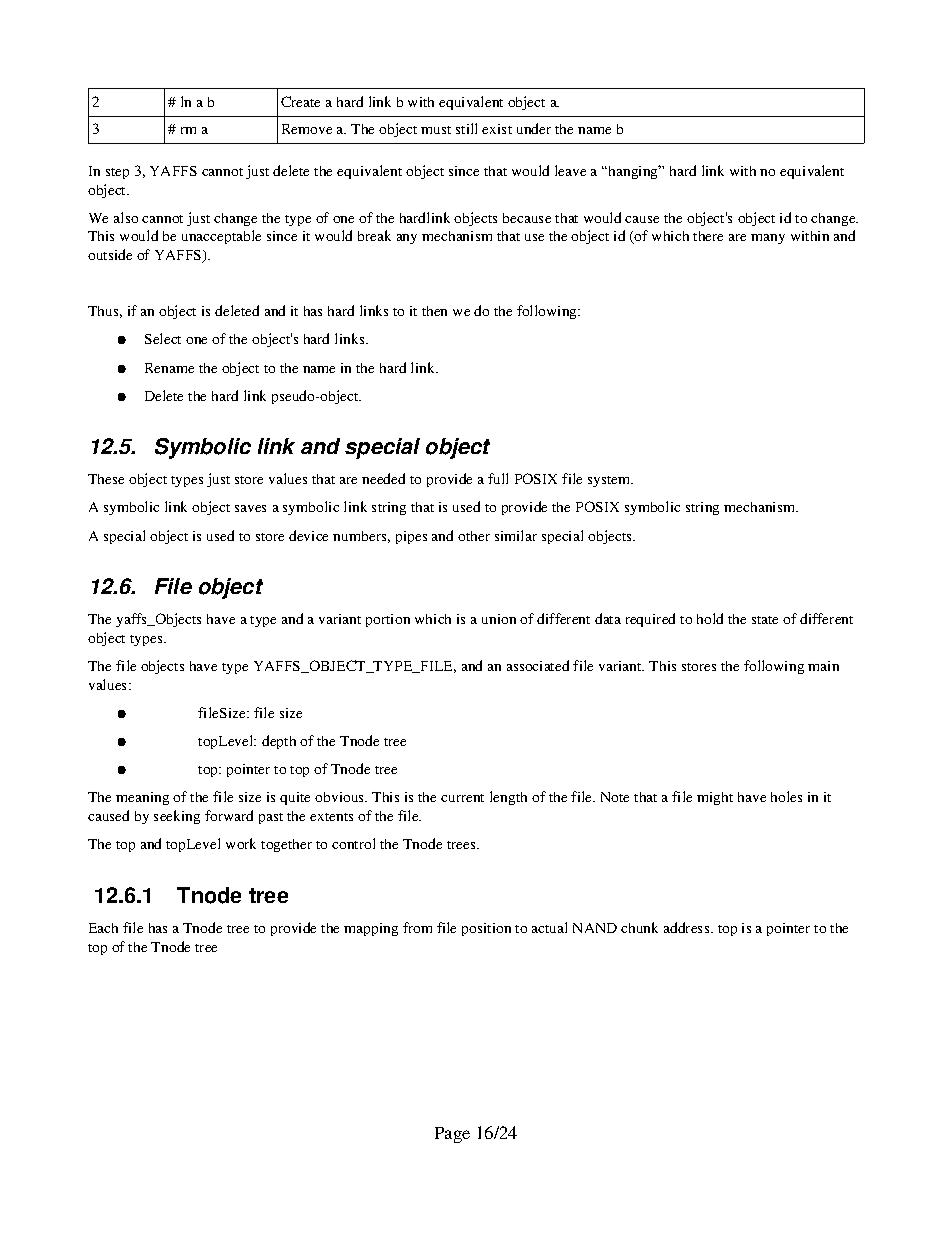 Image resolution: width=952 pixels, height=1233 pixels. I want to click on step, so click(117, 173).
